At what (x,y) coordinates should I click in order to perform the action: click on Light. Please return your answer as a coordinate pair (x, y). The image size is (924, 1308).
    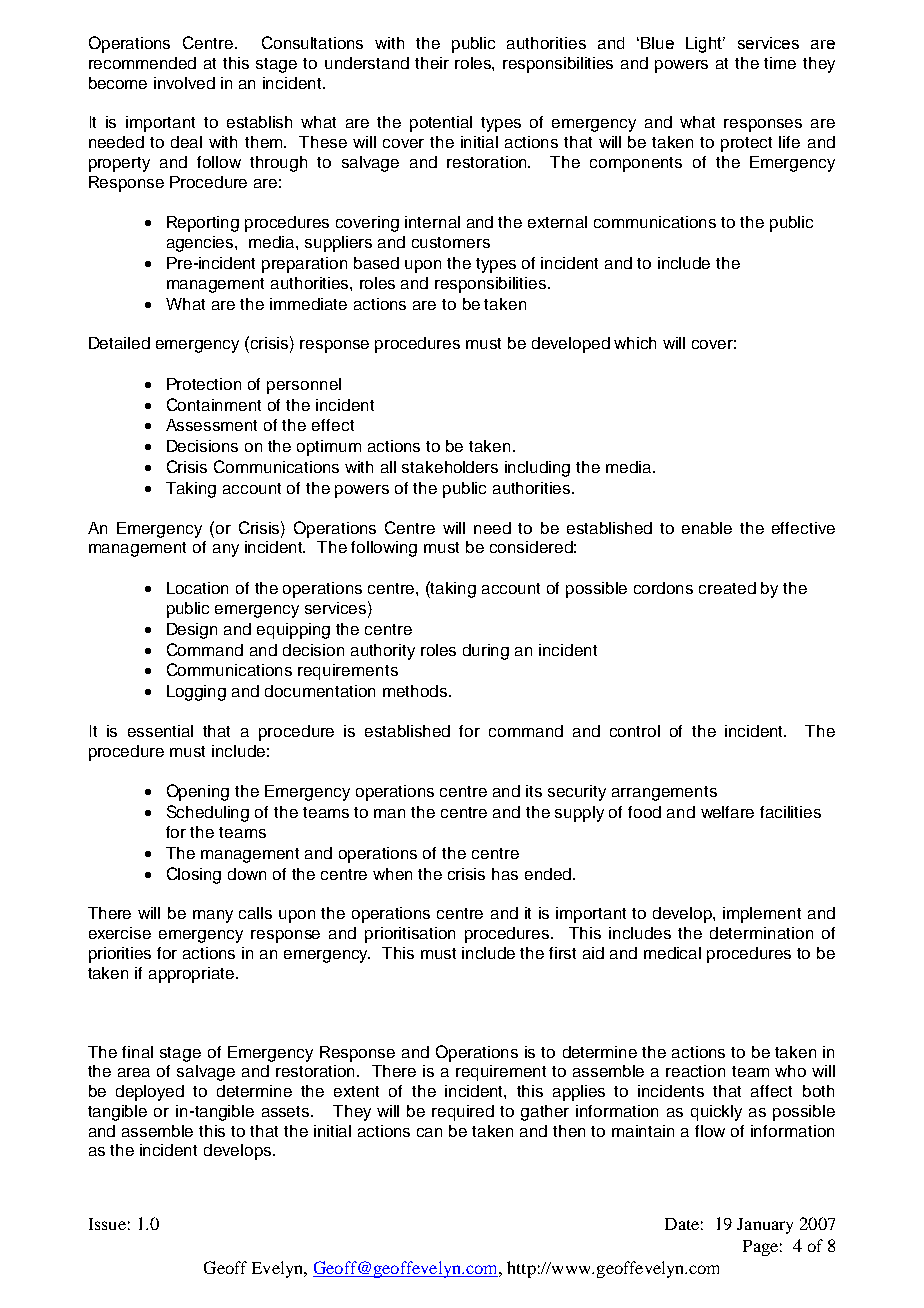
    Looking at the image, I should click on (705, 45).
